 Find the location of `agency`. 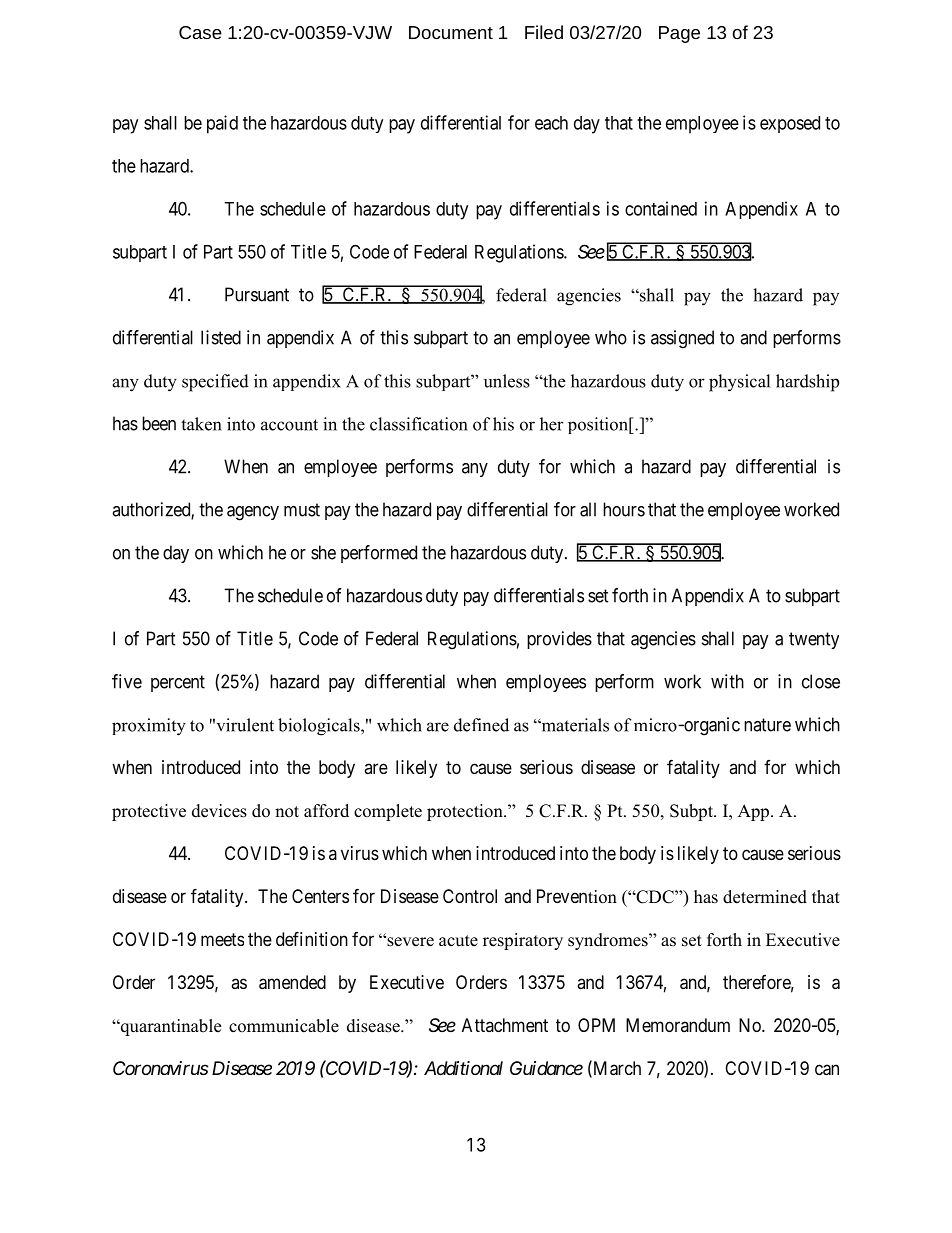

agency is located at coordinates (253, 513).
